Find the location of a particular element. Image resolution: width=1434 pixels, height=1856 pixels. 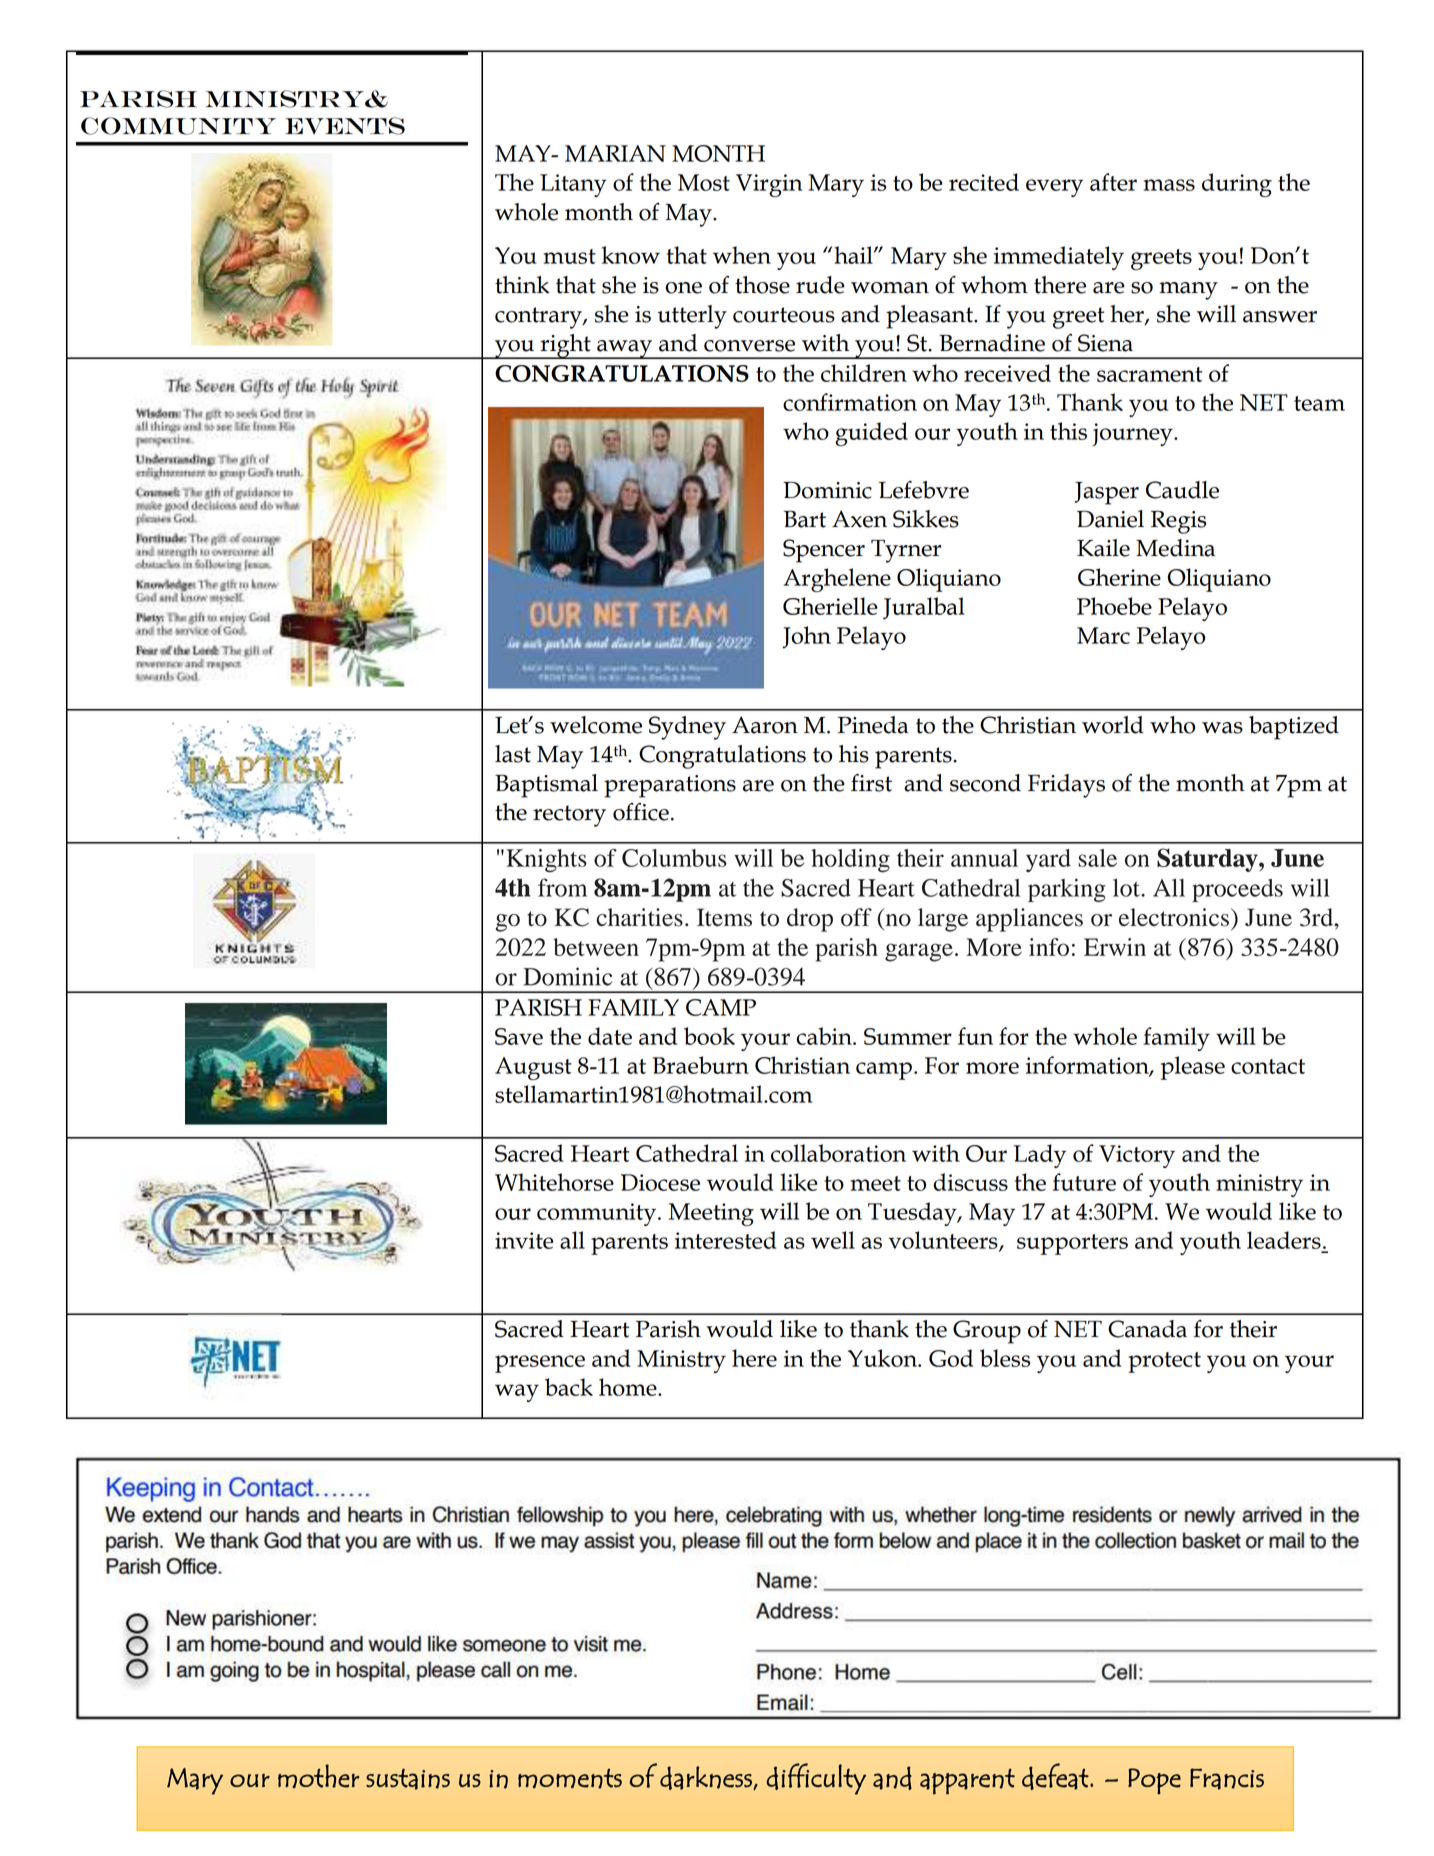

protect is located at coordinates (1164, 1362).
